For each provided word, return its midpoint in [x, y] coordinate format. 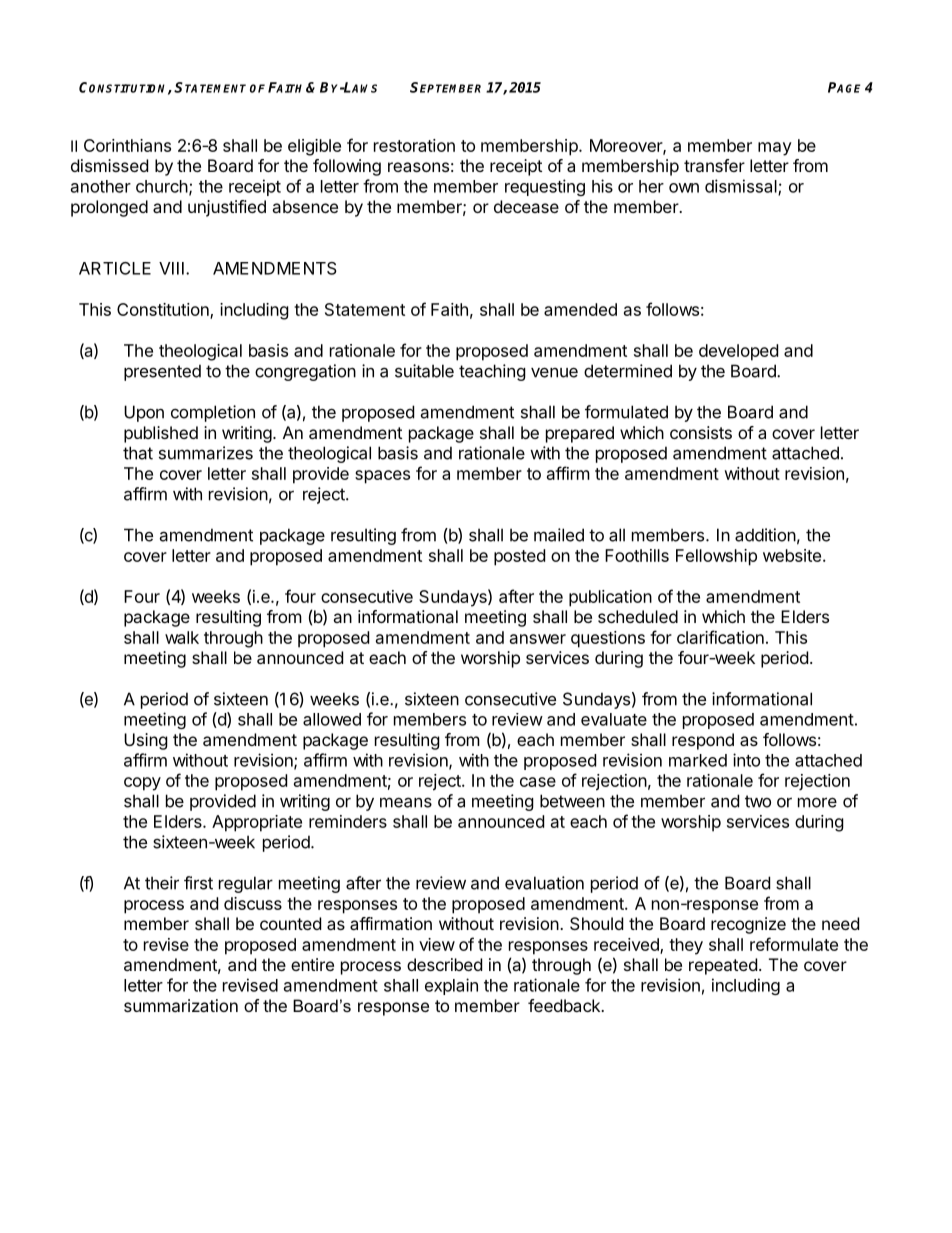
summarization [181, 1005]
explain [451, 986]
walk [182, 637]
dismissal [742, 187]
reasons [418, 167]
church [162, 186]
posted [519, 557]
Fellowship [716, 557]
